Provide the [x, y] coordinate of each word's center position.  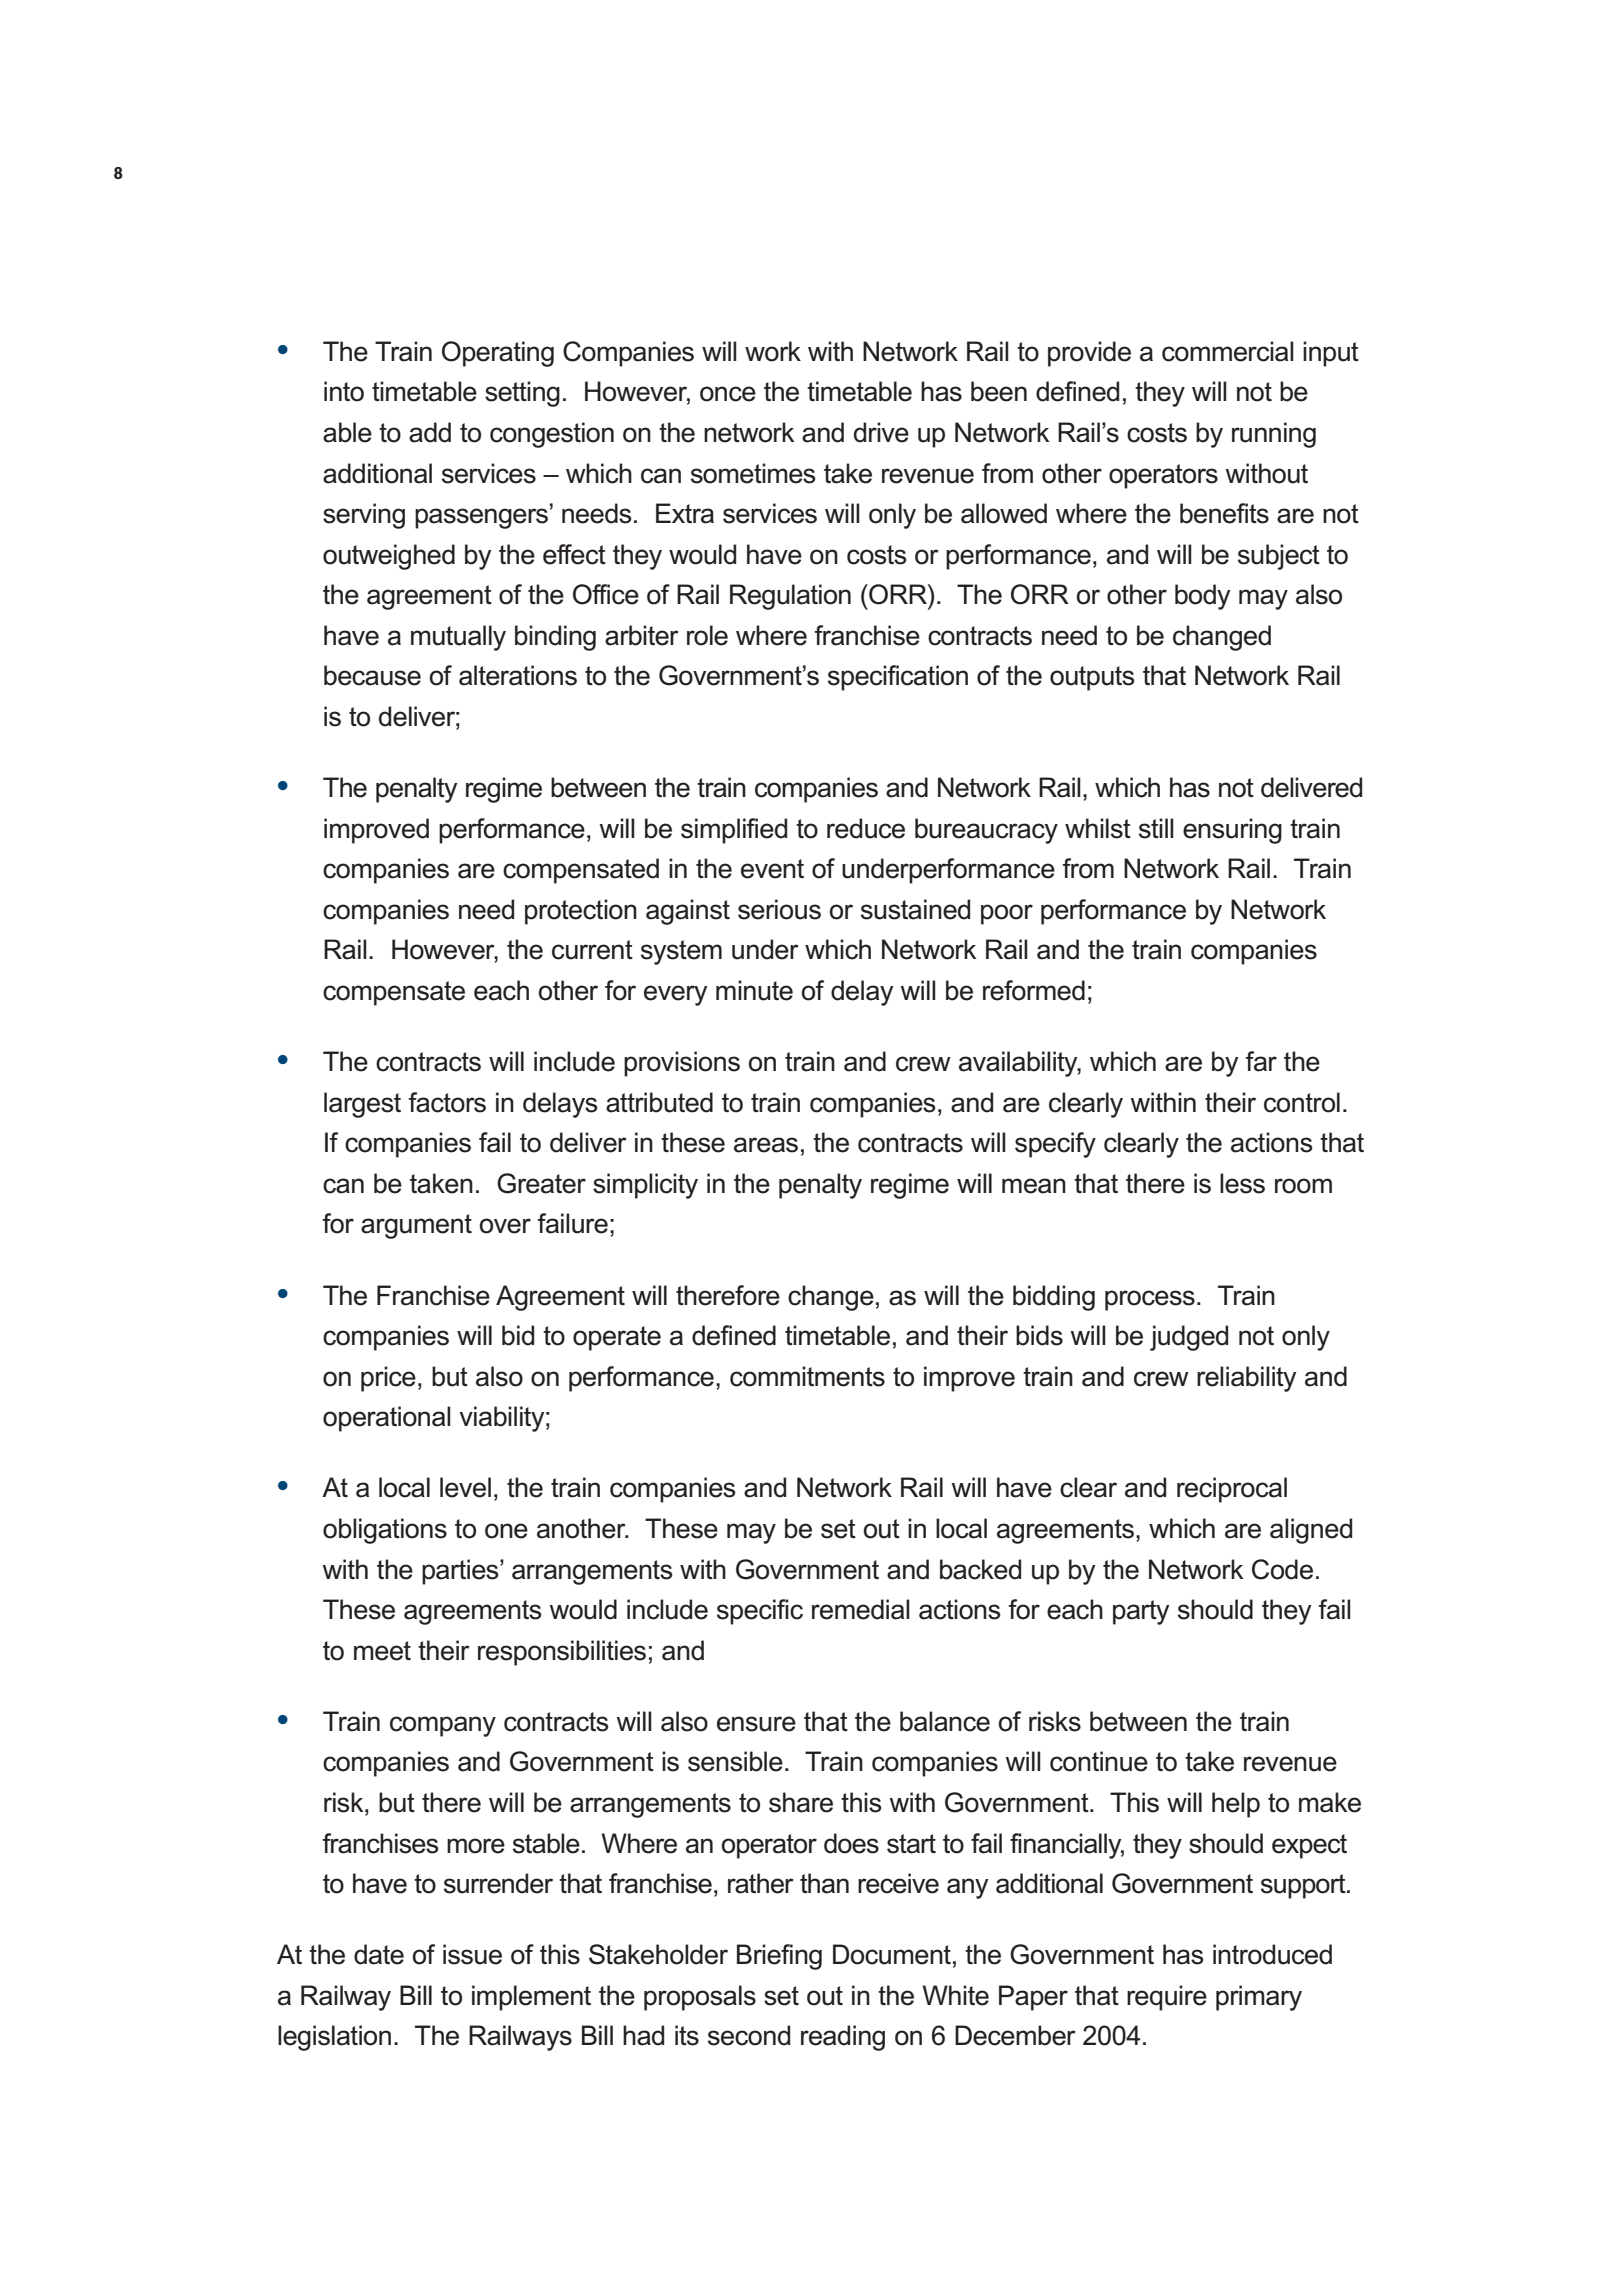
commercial [1228, 351]
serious [779, 909]
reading [843, 2038]
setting [522, 394]
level [465, 1487]
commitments [807, 1376]
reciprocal [1232, 1490]
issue [472, 1954]
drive [881, 432]
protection [581, 912]
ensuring [1232, 831]
